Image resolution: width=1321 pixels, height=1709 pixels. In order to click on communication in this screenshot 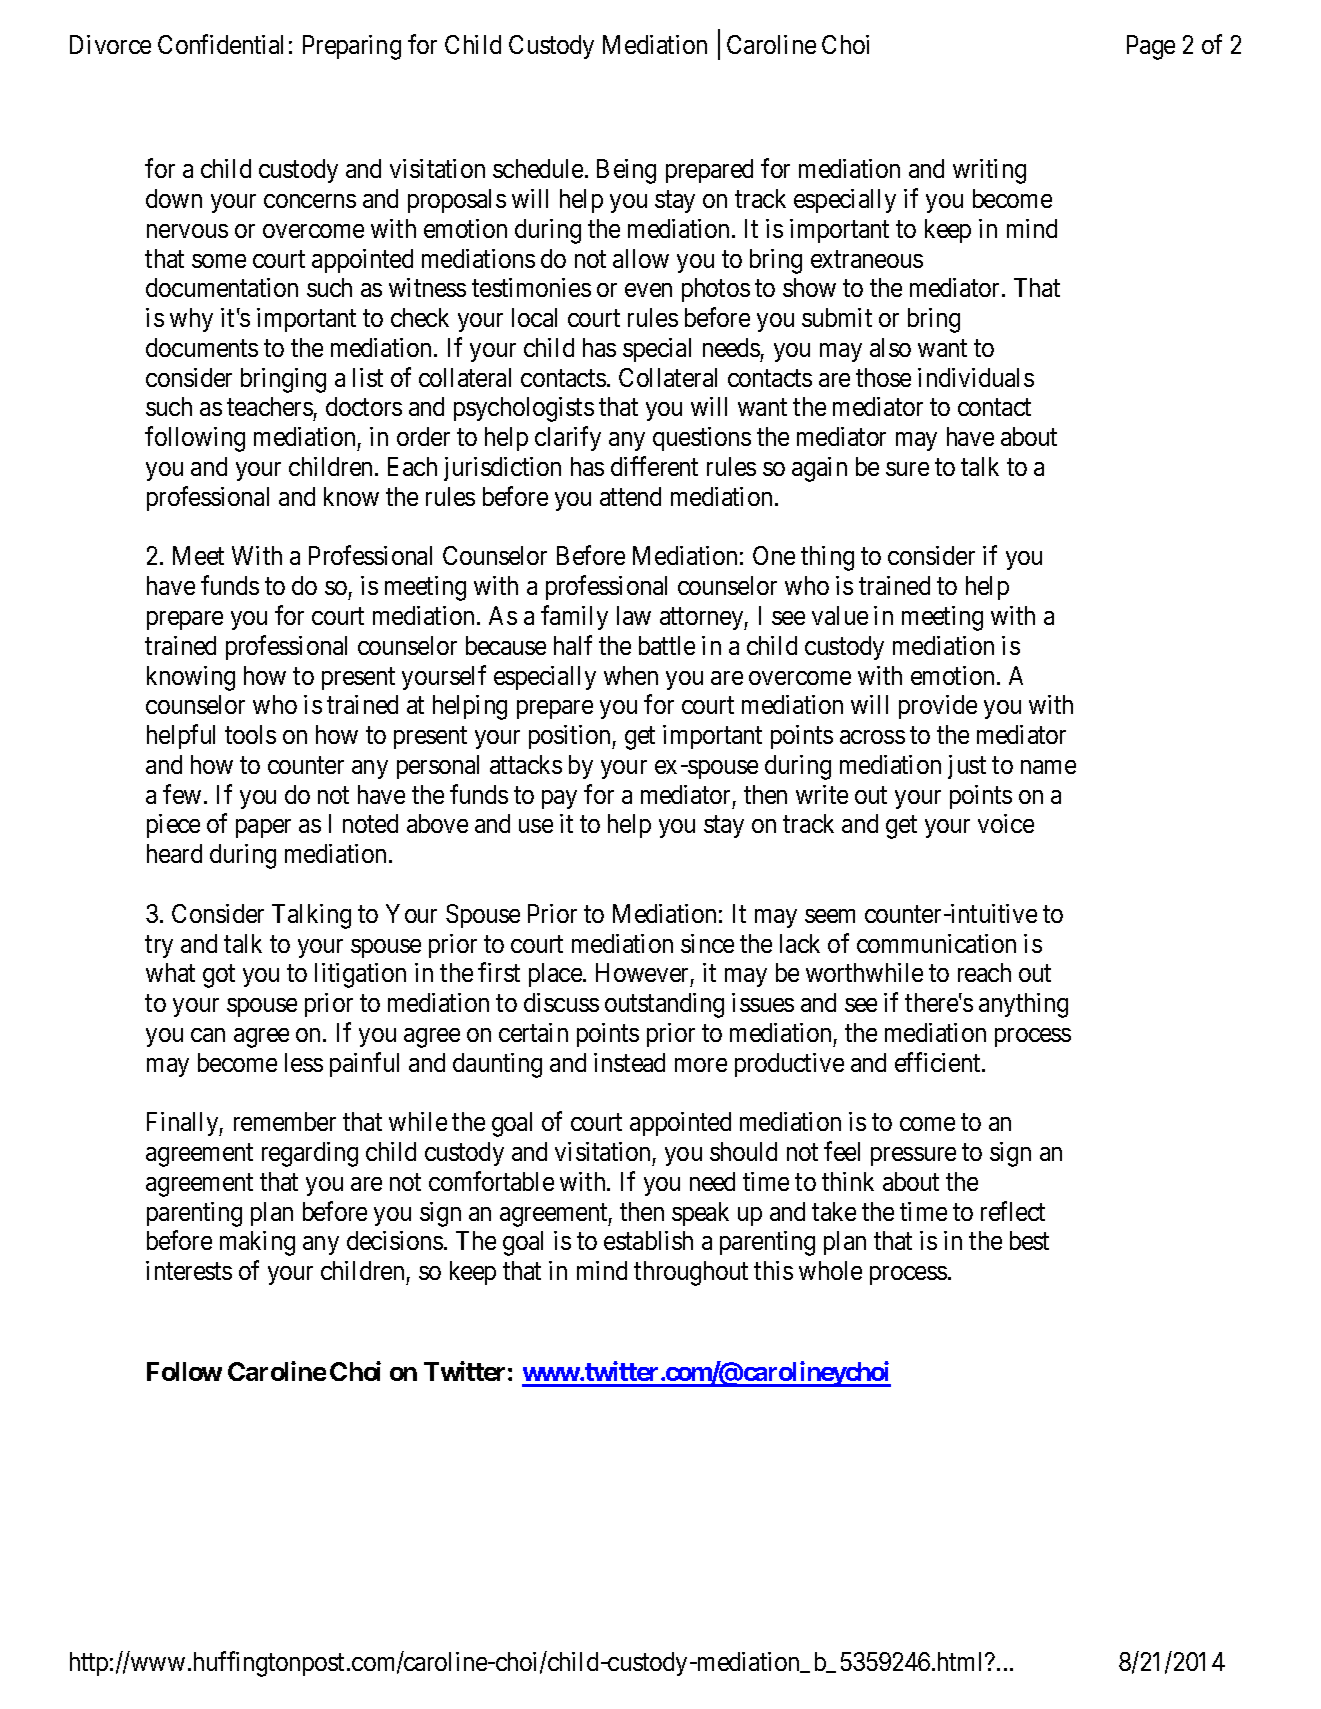, I will do `click(936, 943)`.
